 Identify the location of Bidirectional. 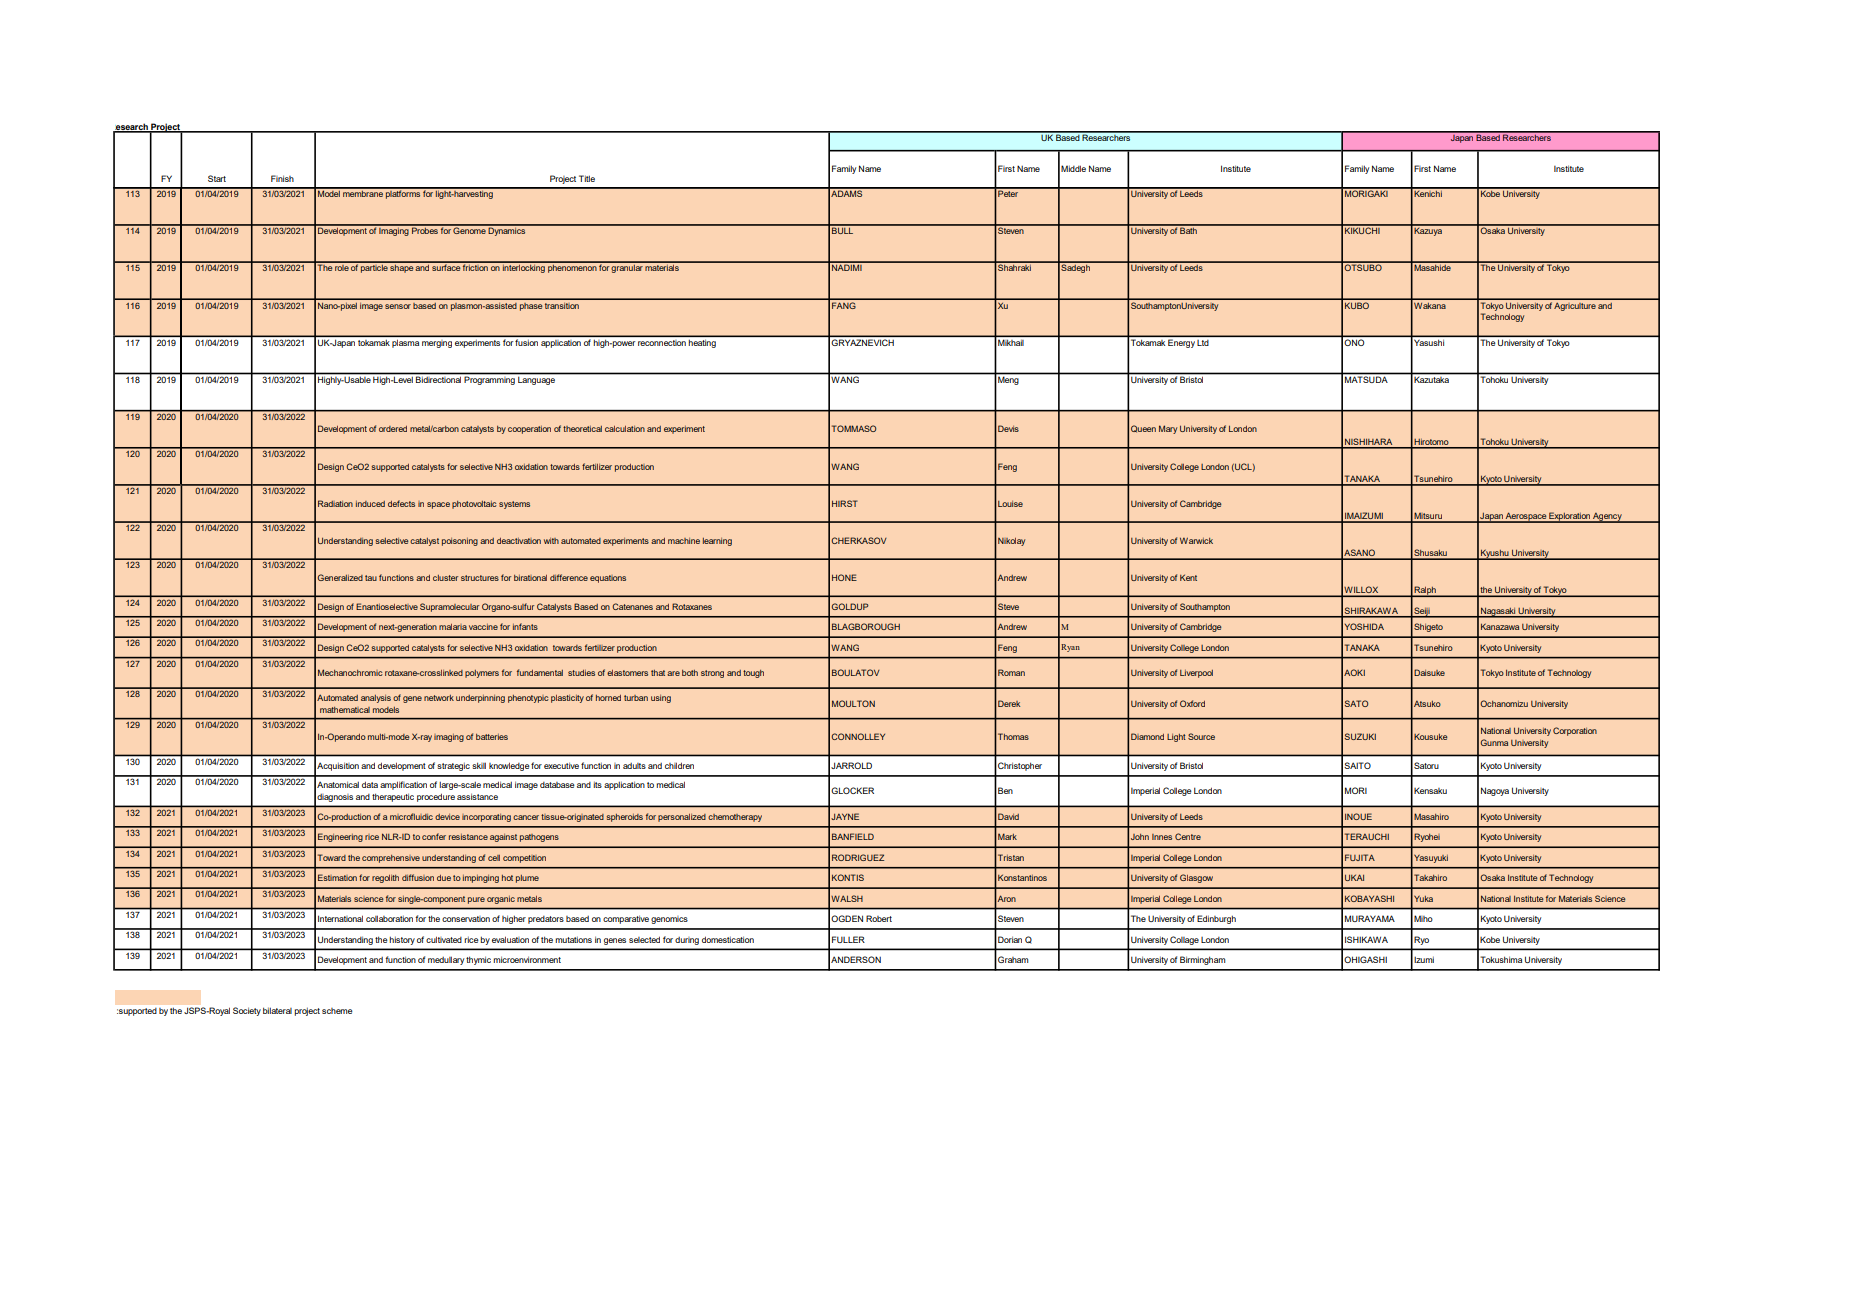
(438, 380).
